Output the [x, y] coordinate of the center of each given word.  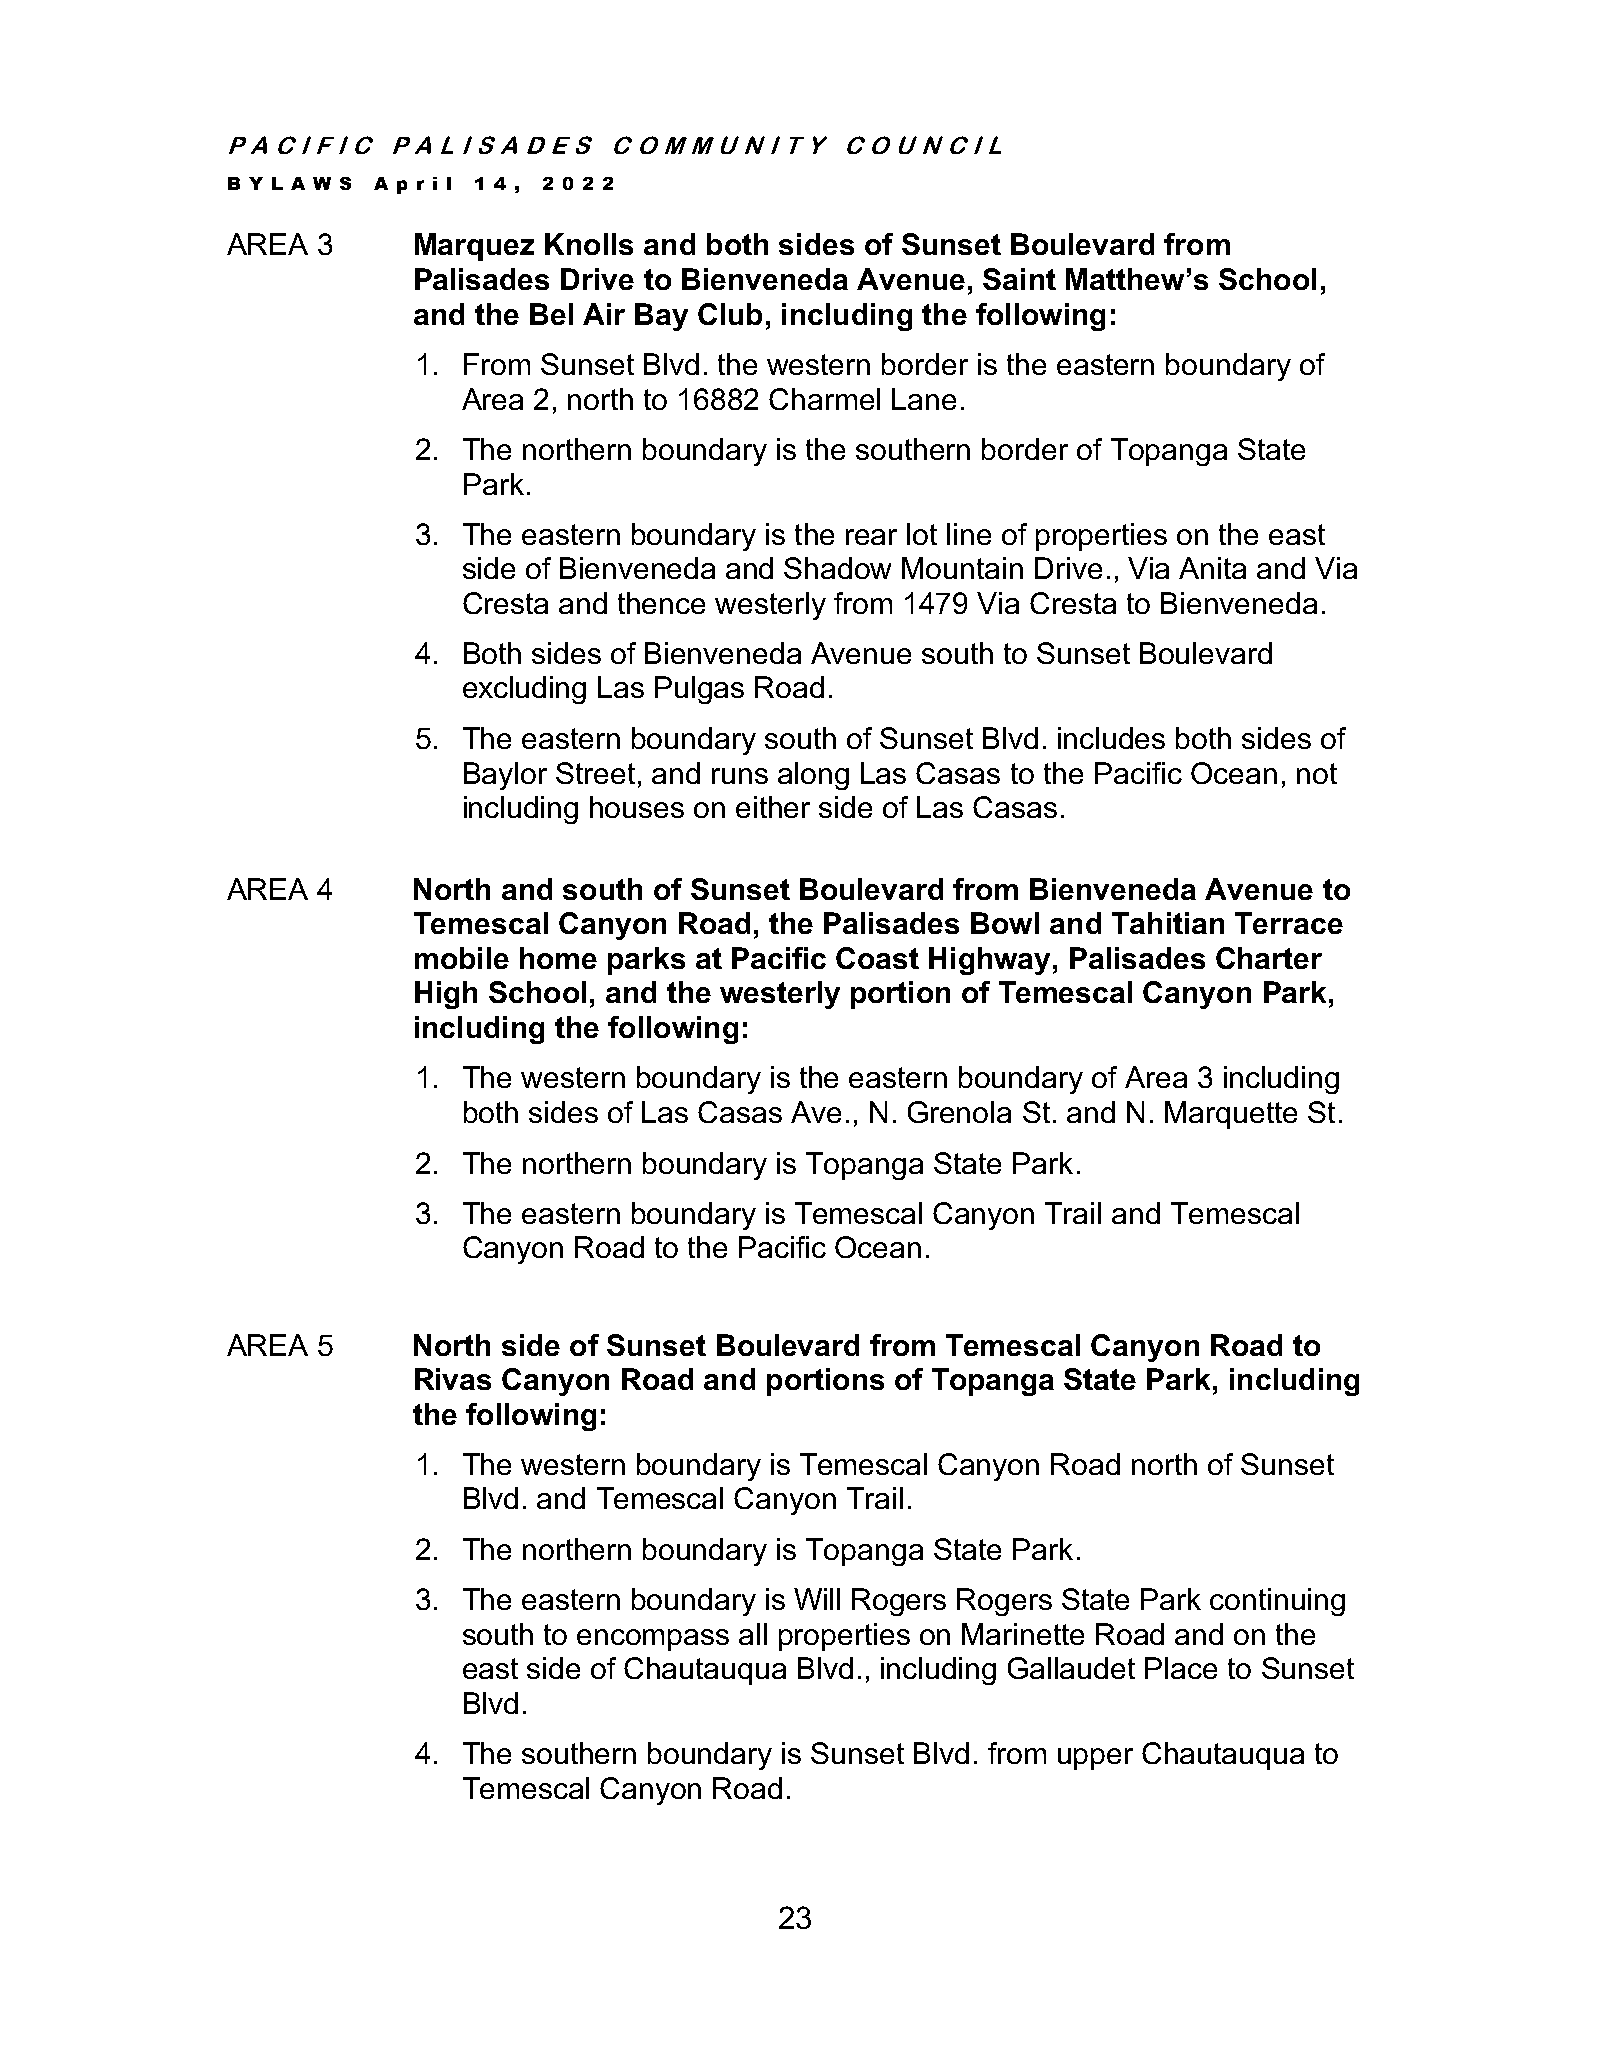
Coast [877, 958]
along [813, 776]
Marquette [1231, 1115]
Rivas [453, 1379]
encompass [653, 1640]
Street [595, 773]
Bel [551, 314]
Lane [924, 399]
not [1317, 773]
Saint [1019, 279]
